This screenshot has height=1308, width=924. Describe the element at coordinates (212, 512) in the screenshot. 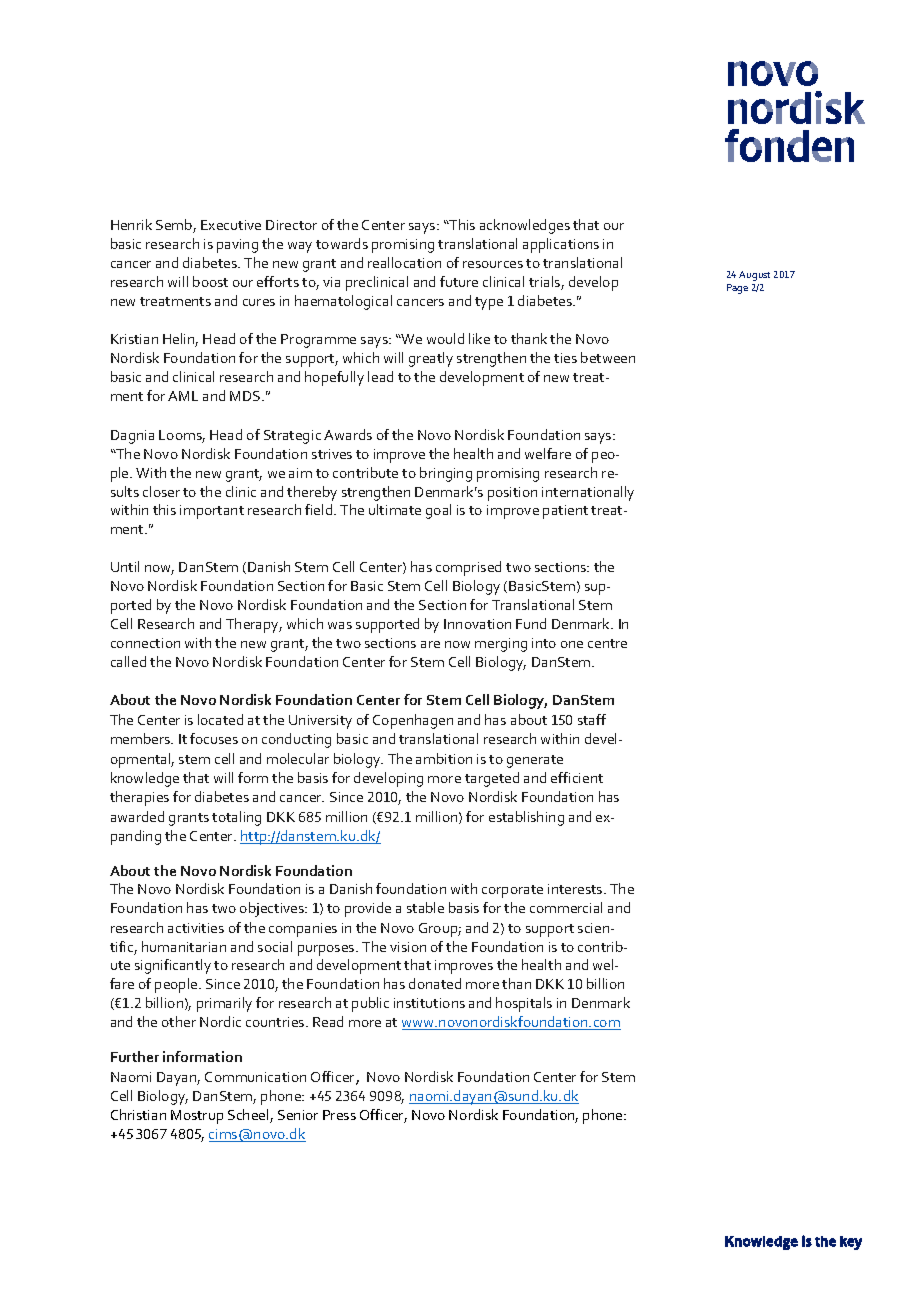

I see `important` at that location.
